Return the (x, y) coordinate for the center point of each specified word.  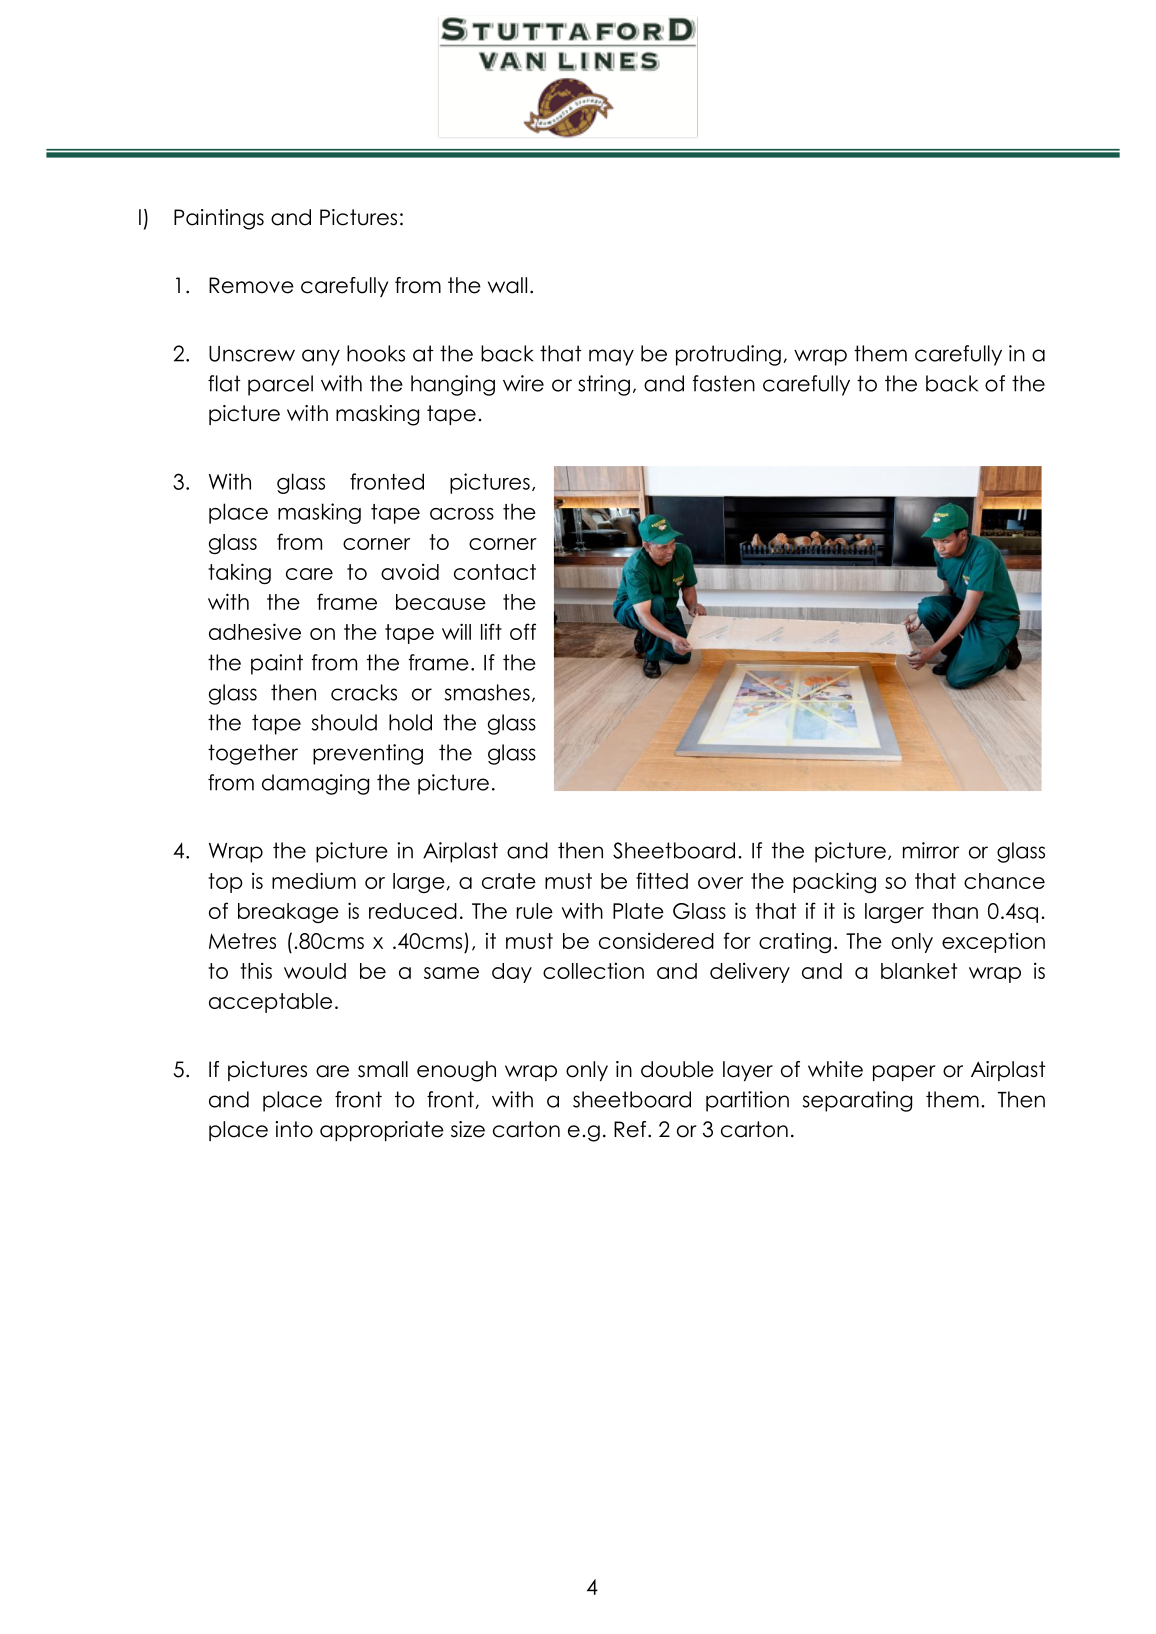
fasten (724, 383)
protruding (728, 355)
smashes (487, 692)
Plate (638, 911)
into (294, 1129)
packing (834, 882)
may (611, 357)
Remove (251, 285)
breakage (288, 913)
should (344, 722)
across (462, 514)
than (955, 911)
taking (239, 573)
